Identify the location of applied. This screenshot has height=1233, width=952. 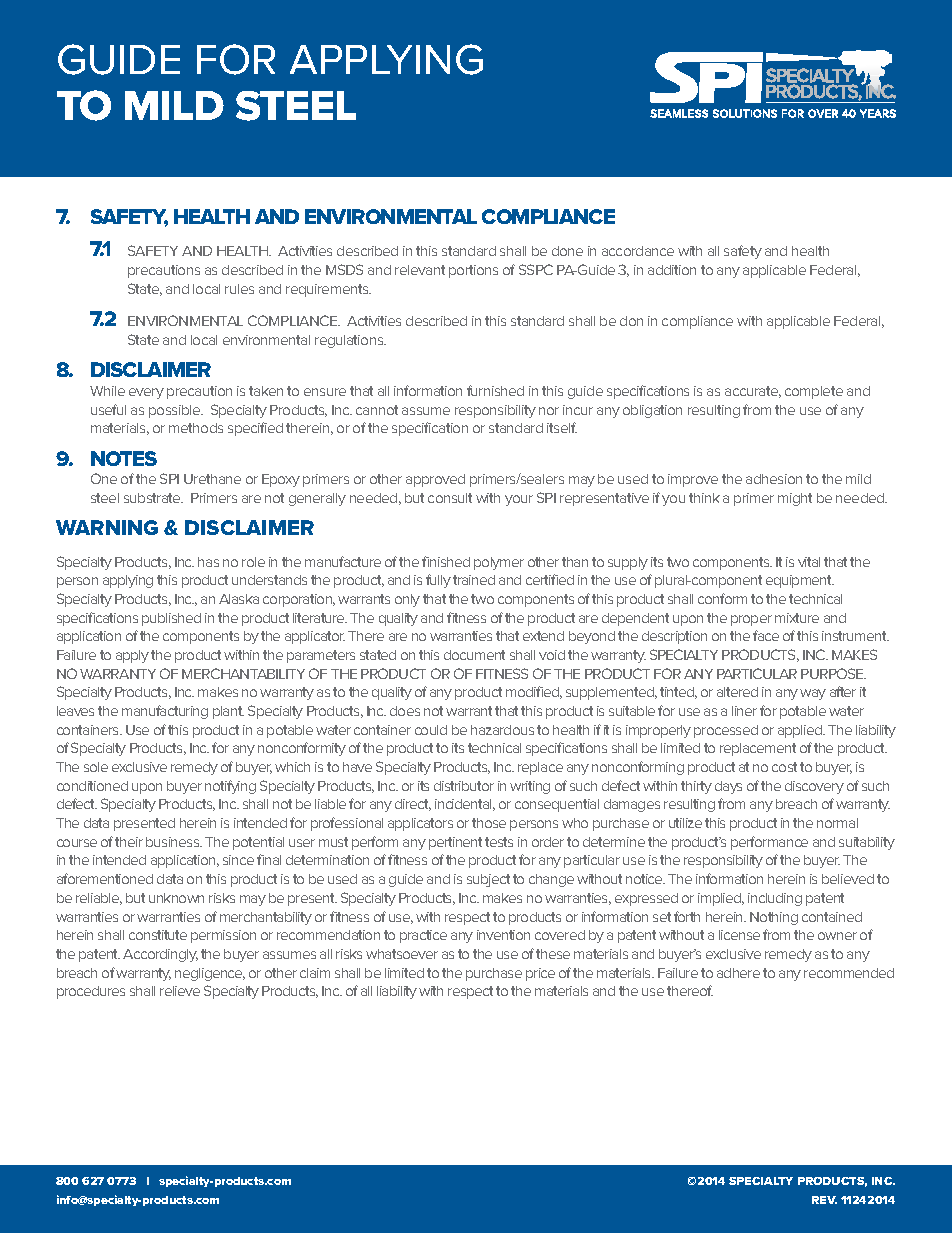
(801, 731).
